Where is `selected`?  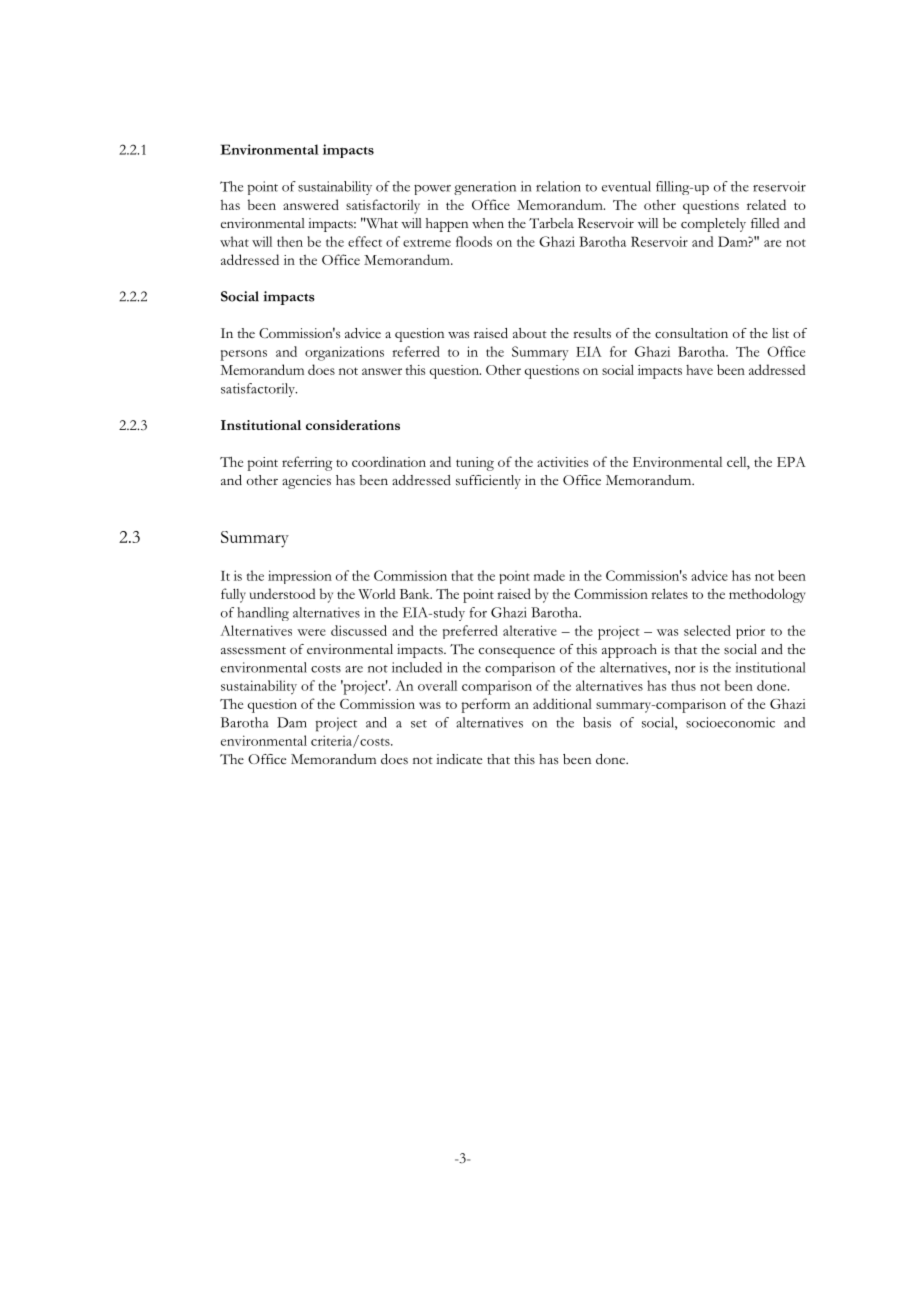
selected is located at coordinates (707, 630).
